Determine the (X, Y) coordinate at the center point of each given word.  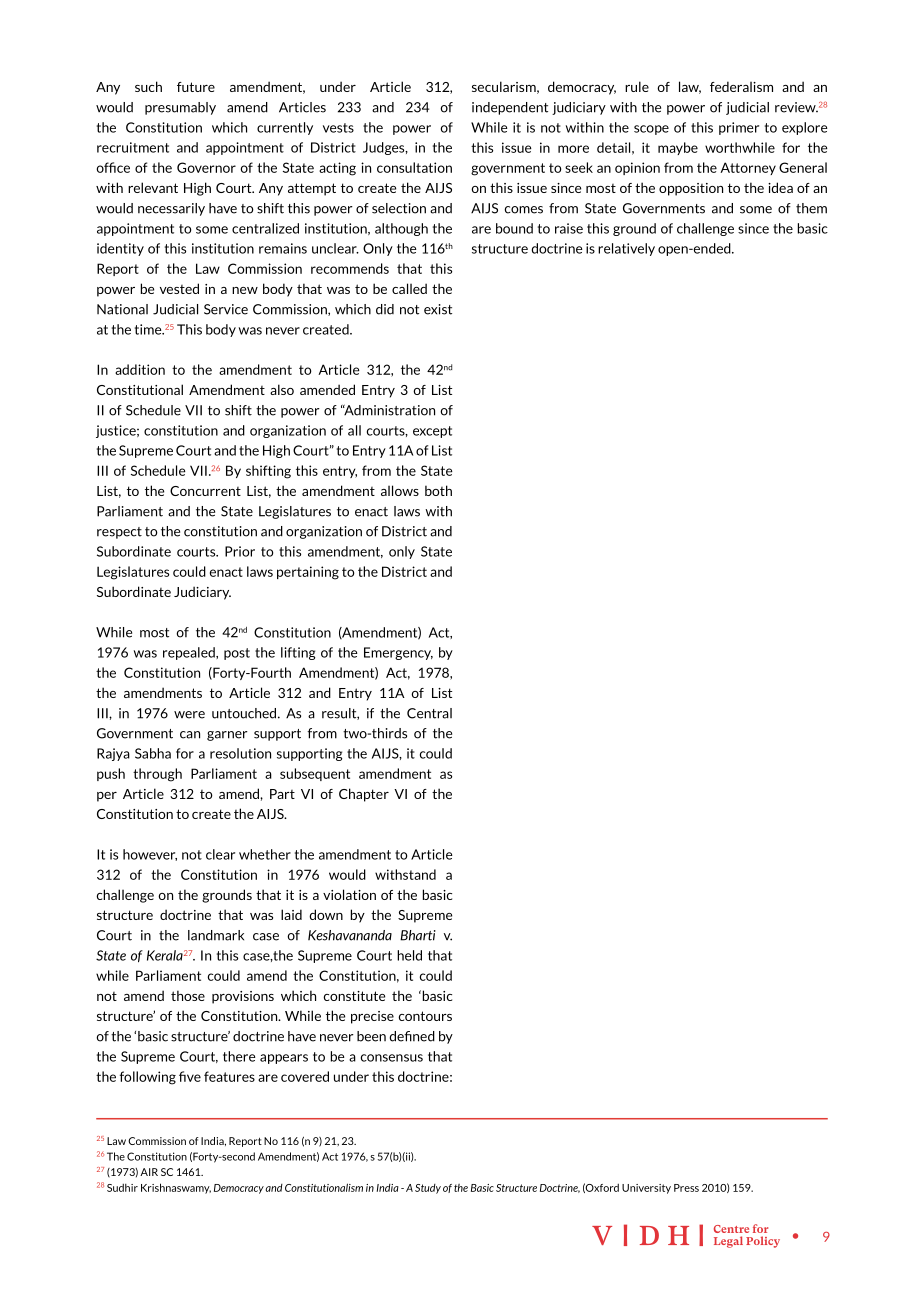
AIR (149, 1172)
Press (686, 1188)
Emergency (398, 653)
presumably (180, 108)
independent (510, 108)
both (438, 490)
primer (739, 128)
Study (428, 1189)
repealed (190, 653)
